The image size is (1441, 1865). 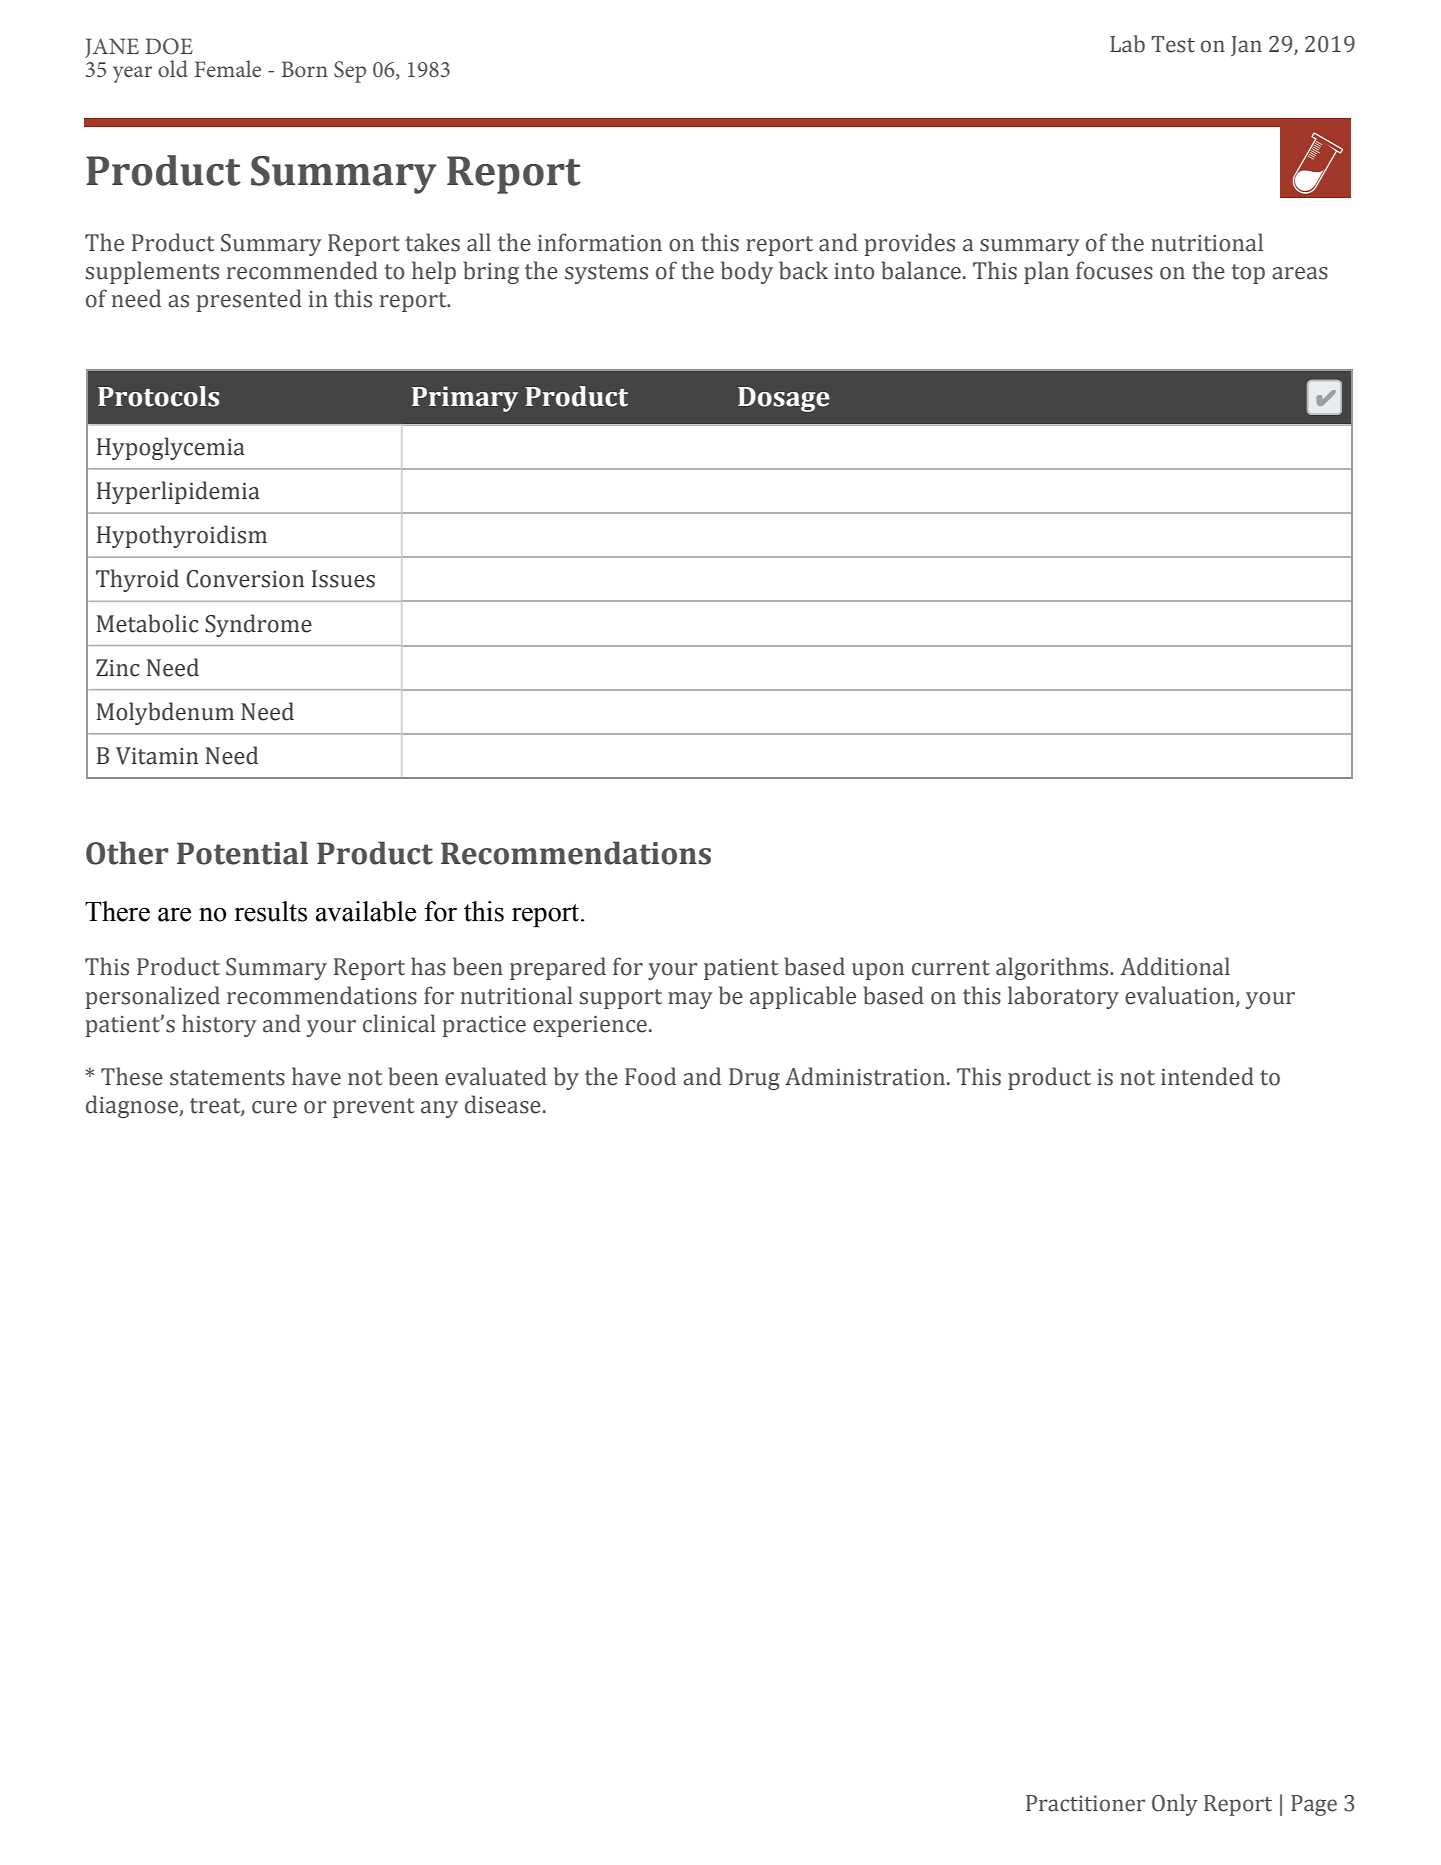 I want to click on Female, so click(x=227, y=68).
